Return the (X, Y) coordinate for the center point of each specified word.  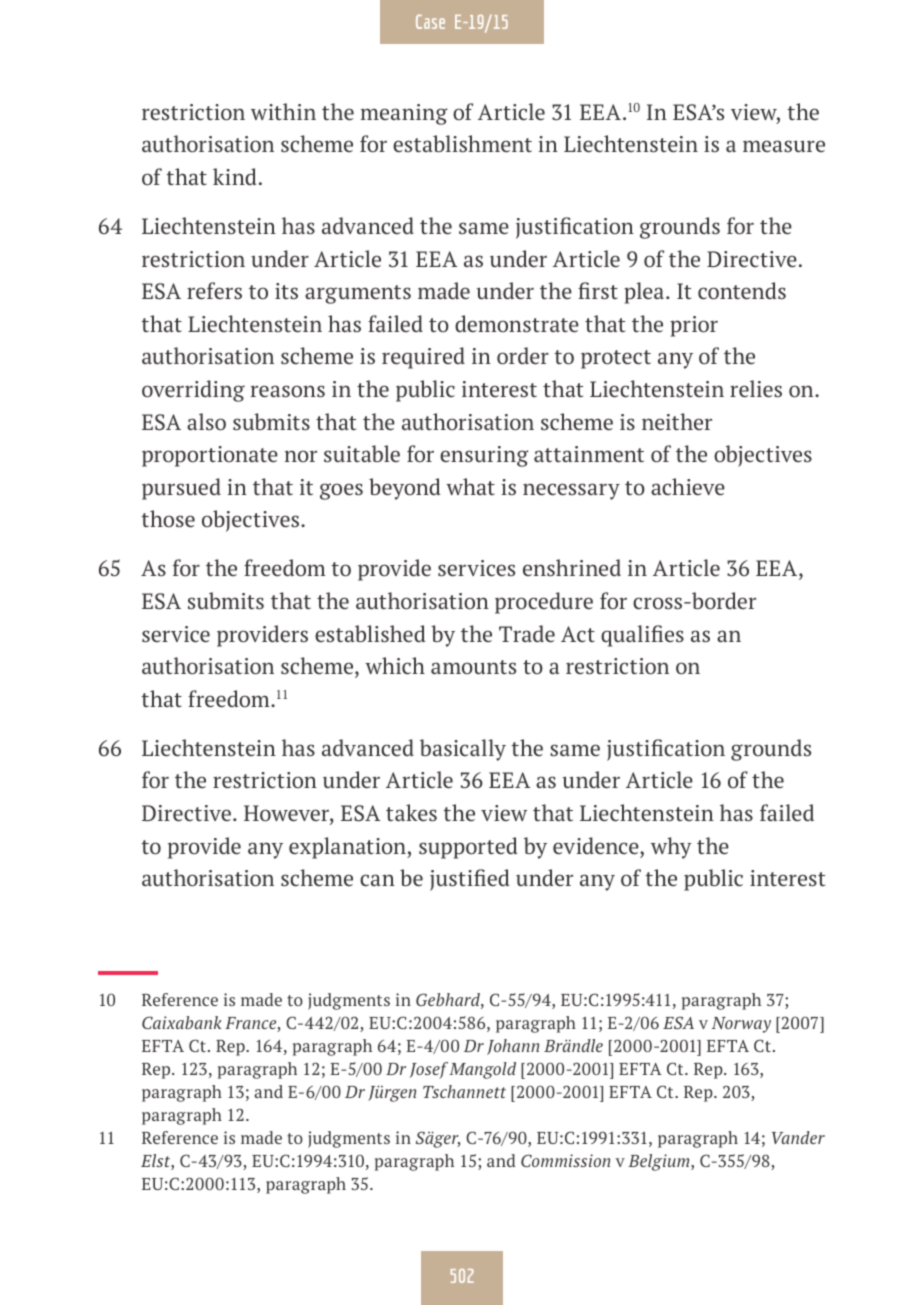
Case (430, 21)
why (671, 848)
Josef (428, 1070)
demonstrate (517, 324)
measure (784, 146)
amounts (473, 667)
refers (214, 291)
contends (742, 291)
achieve (688, 487)
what (470, 486)
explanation (348, 848)
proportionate (210, 456)
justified (469, 880)
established (370, 634)
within (283, 111)
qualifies (642, 636)
